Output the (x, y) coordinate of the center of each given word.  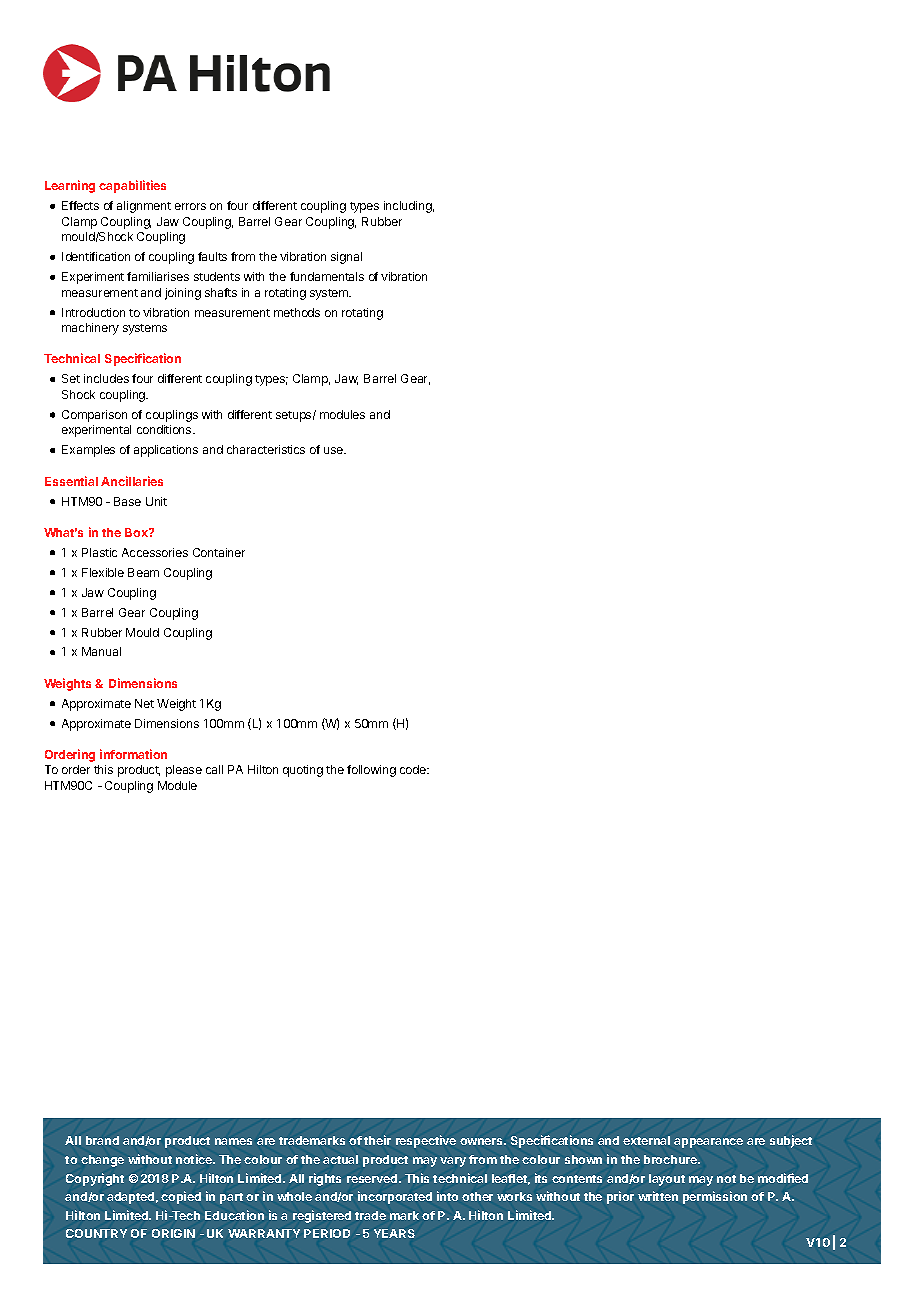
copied (181, 1197)
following (371, 771)
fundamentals (327, 276)
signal (346, 258)
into (447, 1196)
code (414, 769)
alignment (144, 207)
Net (144, 703)
